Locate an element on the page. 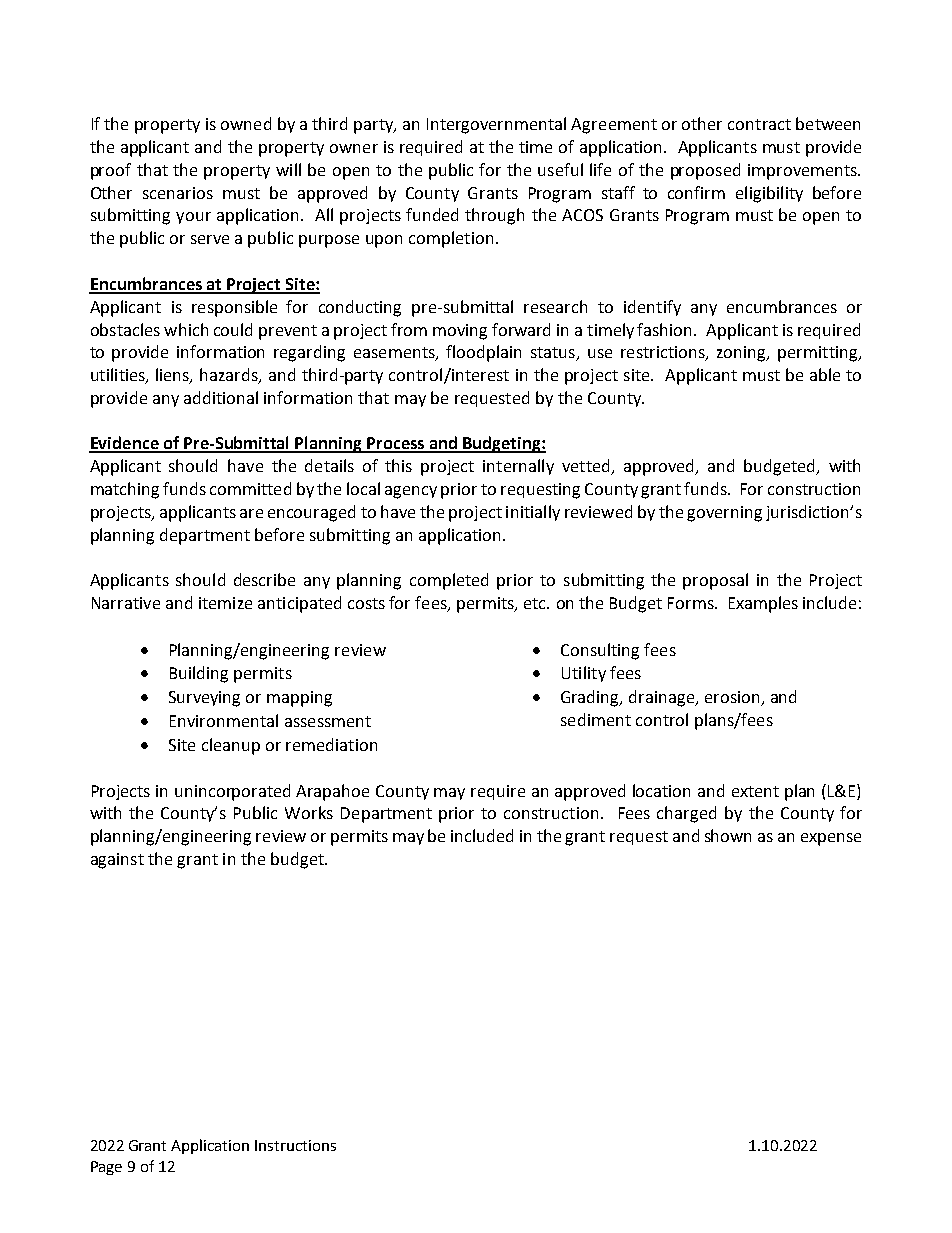  Examples is located at coordinates (763, 604).
